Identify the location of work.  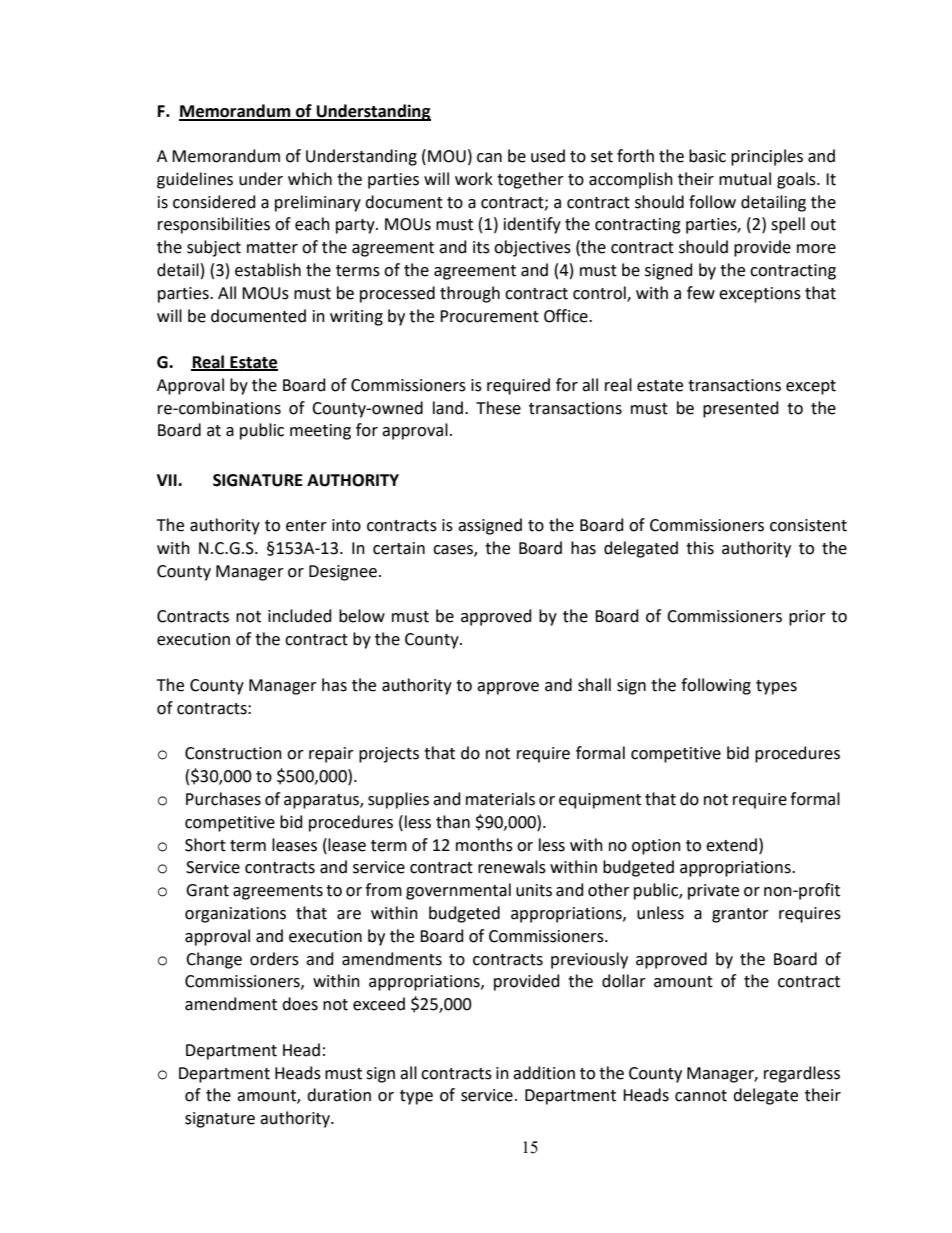
(474, 179).
